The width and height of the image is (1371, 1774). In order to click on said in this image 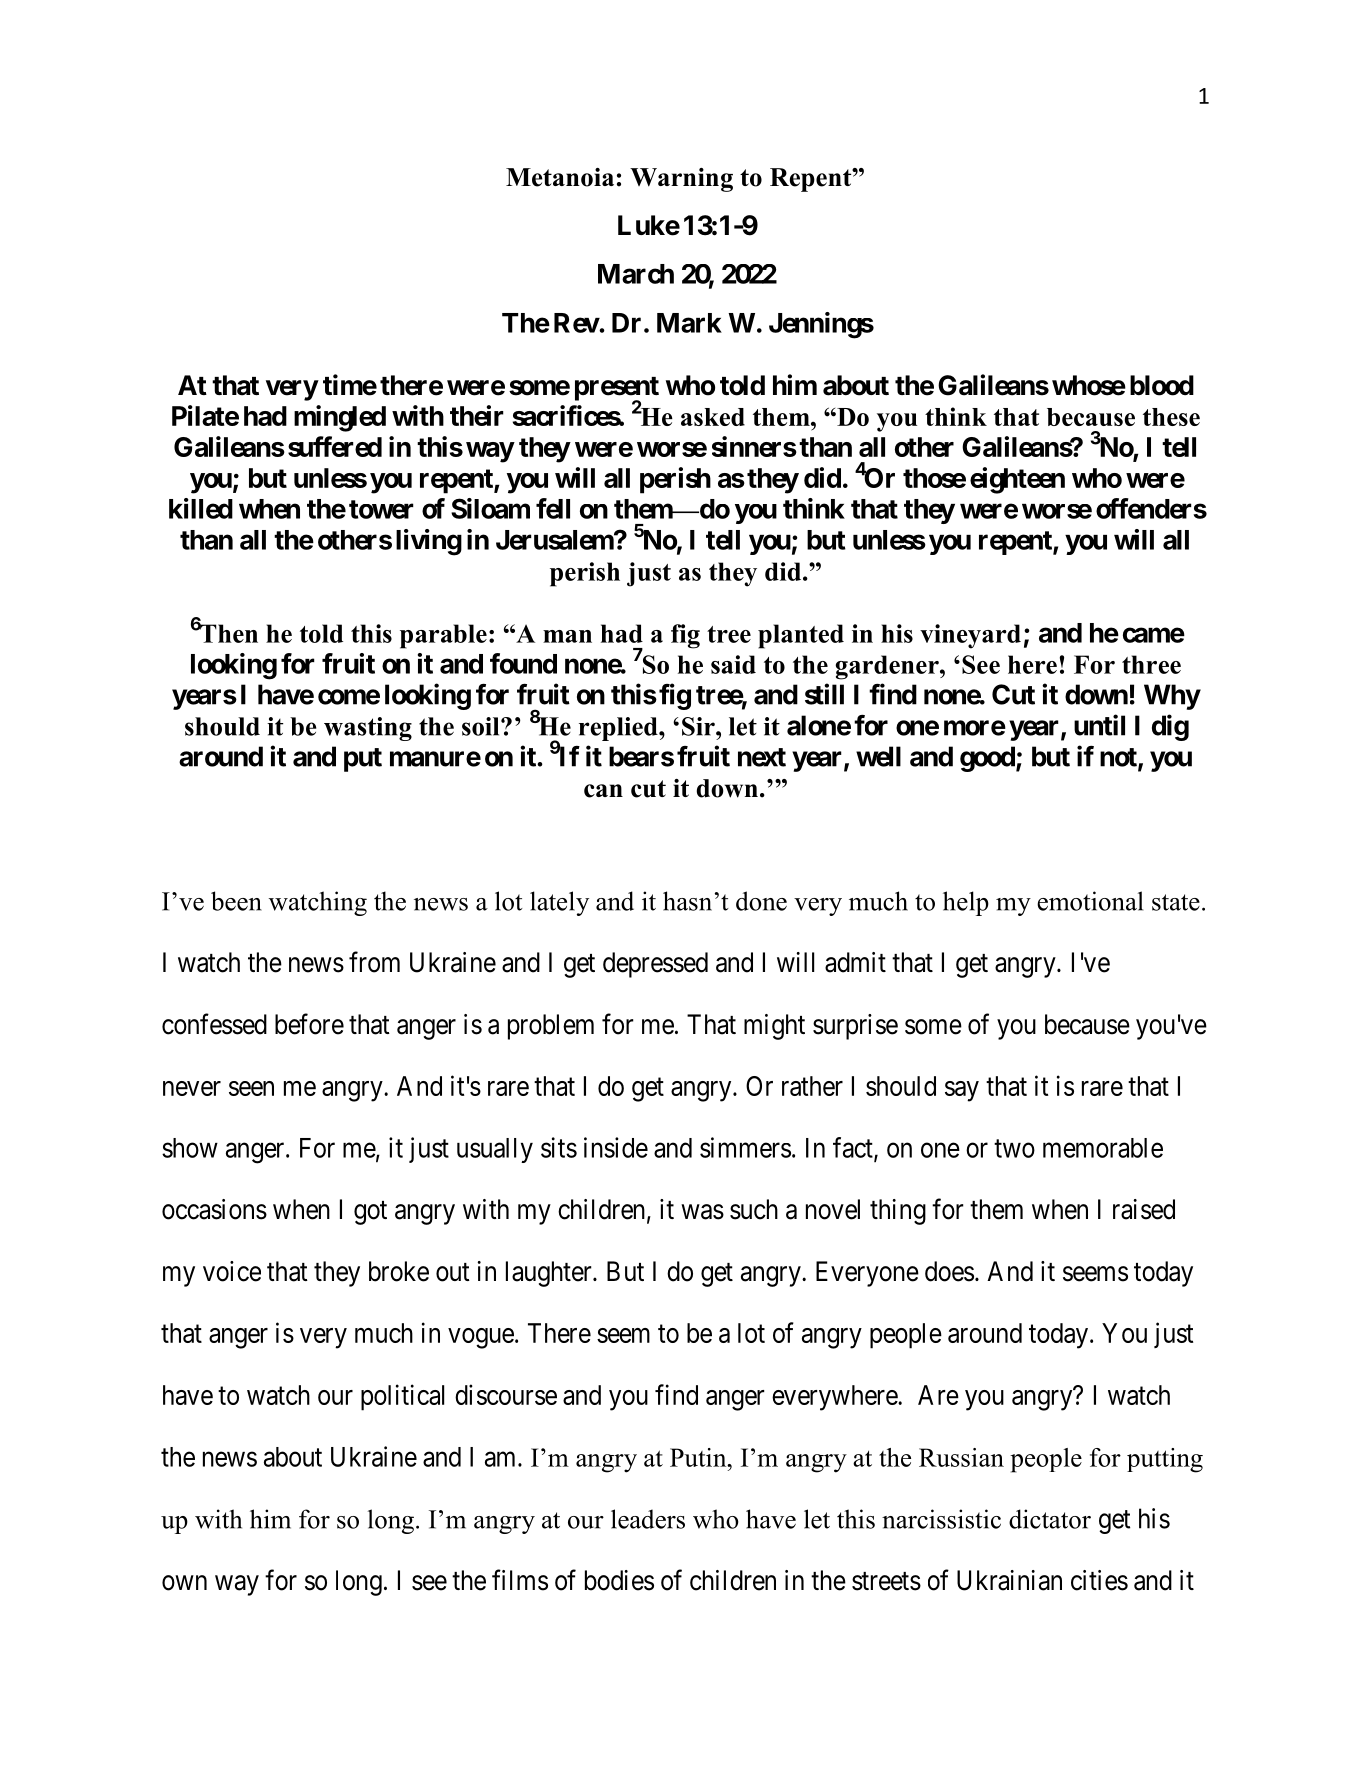, I will do `click(733, 664)`.
